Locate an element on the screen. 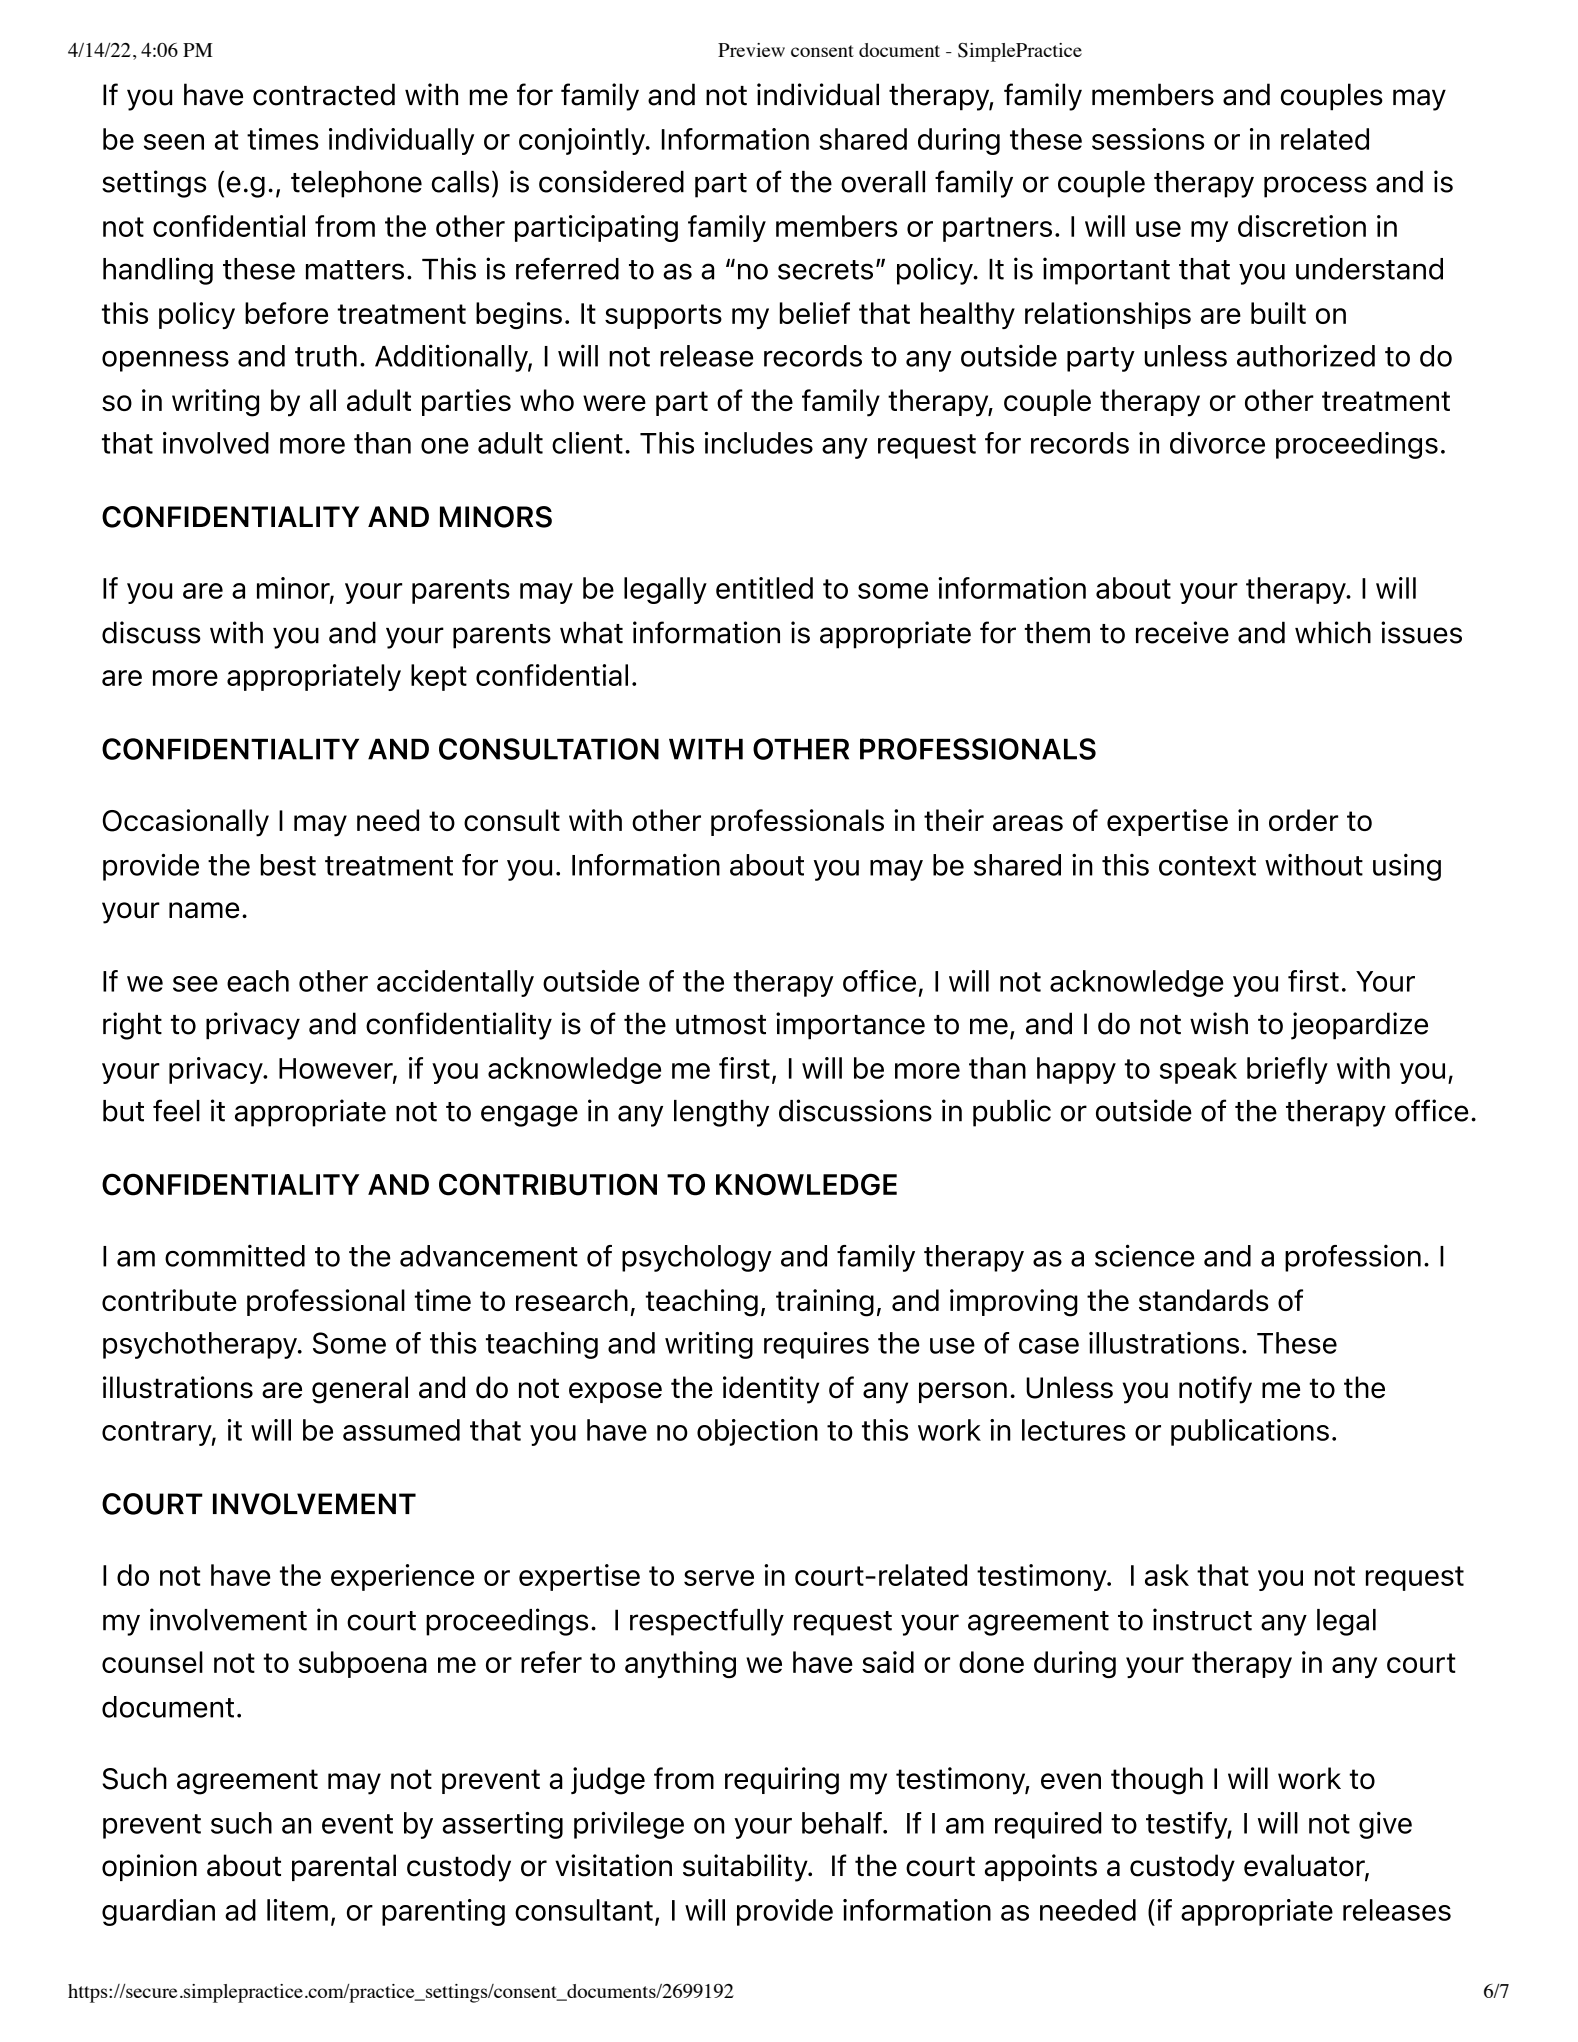 The height and width of the screenshot is (2042, 1578). Preview is located at coordinates (751, 50).
